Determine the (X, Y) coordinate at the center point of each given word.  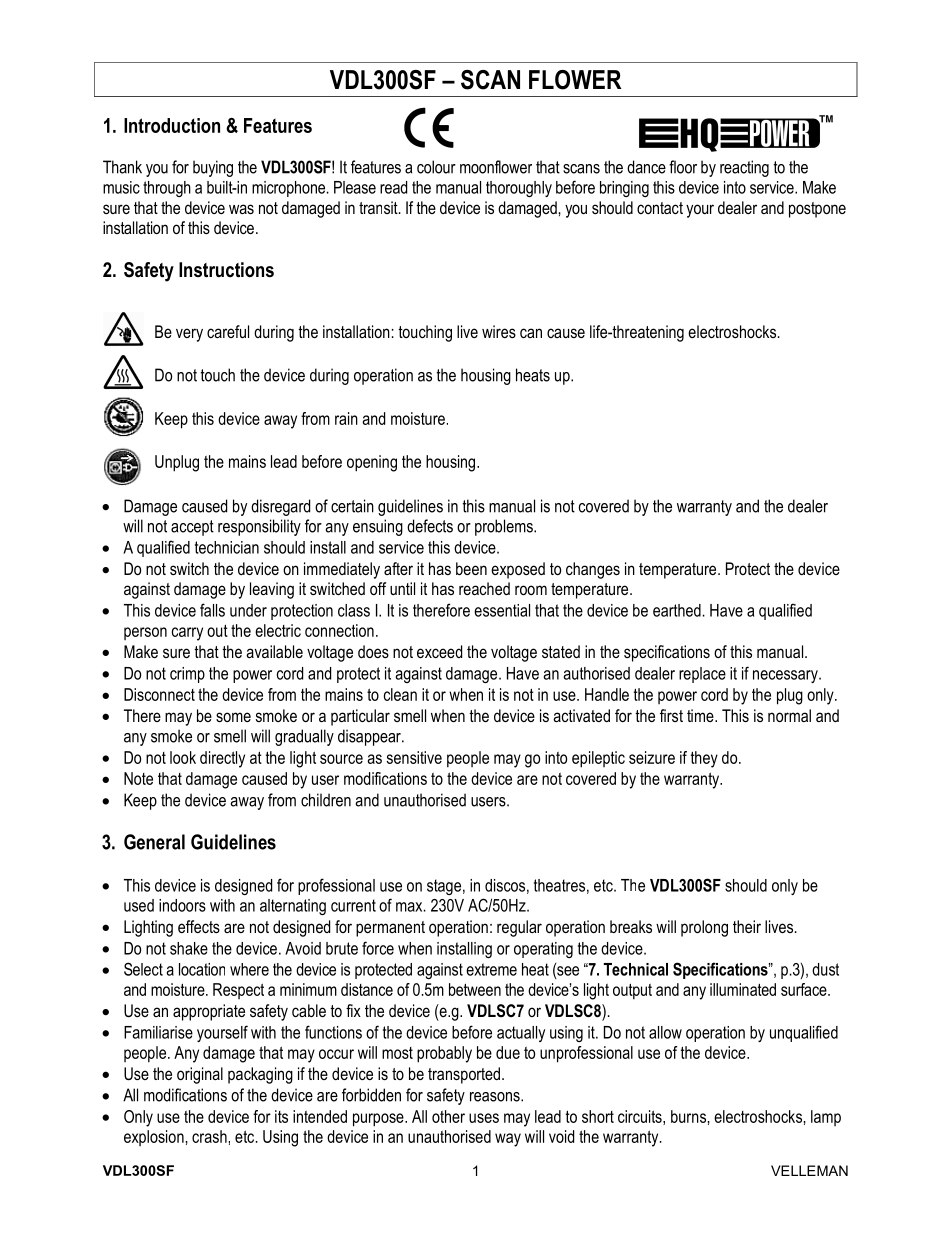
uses (484, 1118)
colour (436, 167)
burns (689, 1116)
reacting (744, 168)
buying (213, 168)
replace (702, 675)
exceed (439, 651)
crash (210, 1136)
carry (187, 634)
